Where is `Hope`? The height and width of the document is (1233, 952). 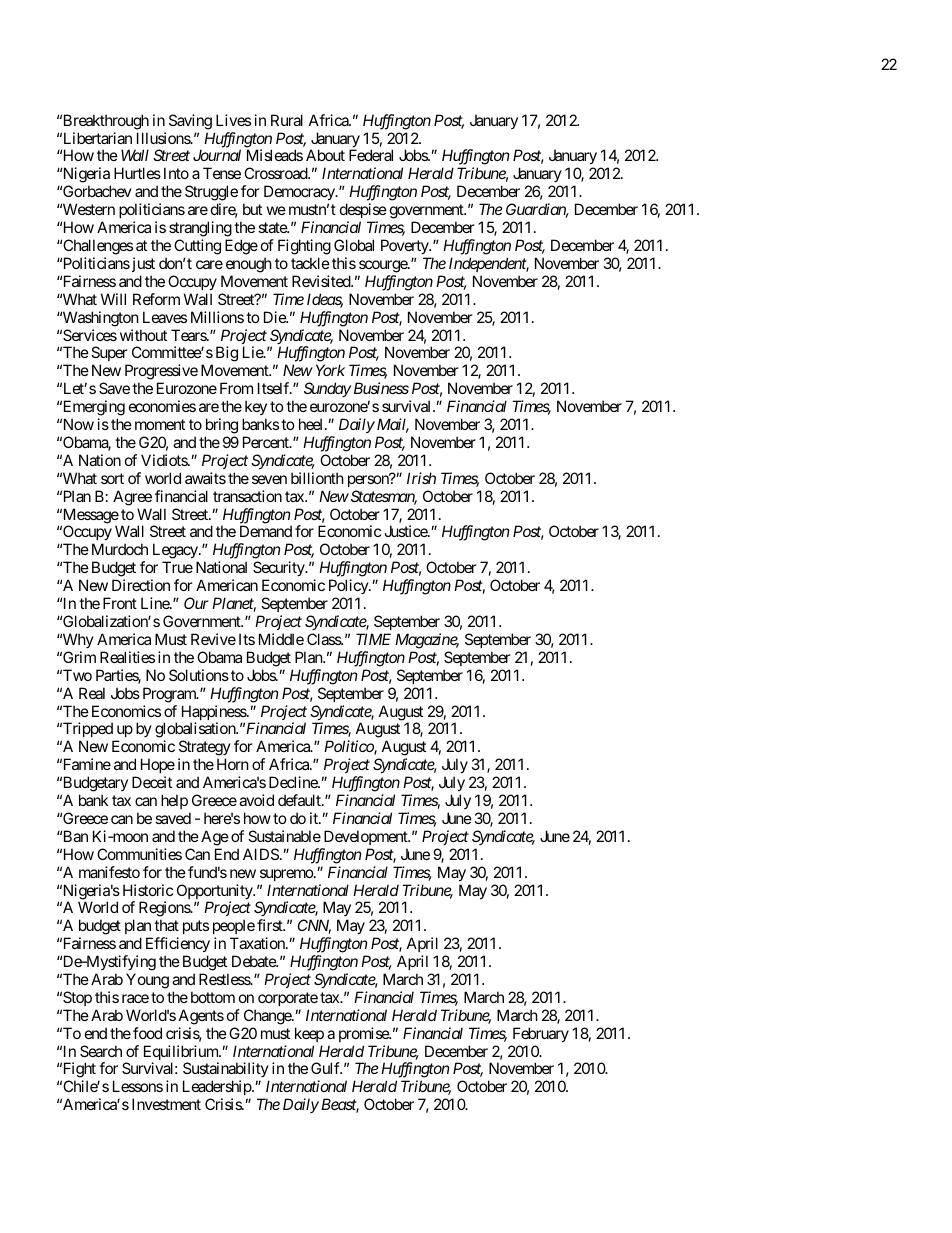 Hope is located at coordinates (158, 767).
